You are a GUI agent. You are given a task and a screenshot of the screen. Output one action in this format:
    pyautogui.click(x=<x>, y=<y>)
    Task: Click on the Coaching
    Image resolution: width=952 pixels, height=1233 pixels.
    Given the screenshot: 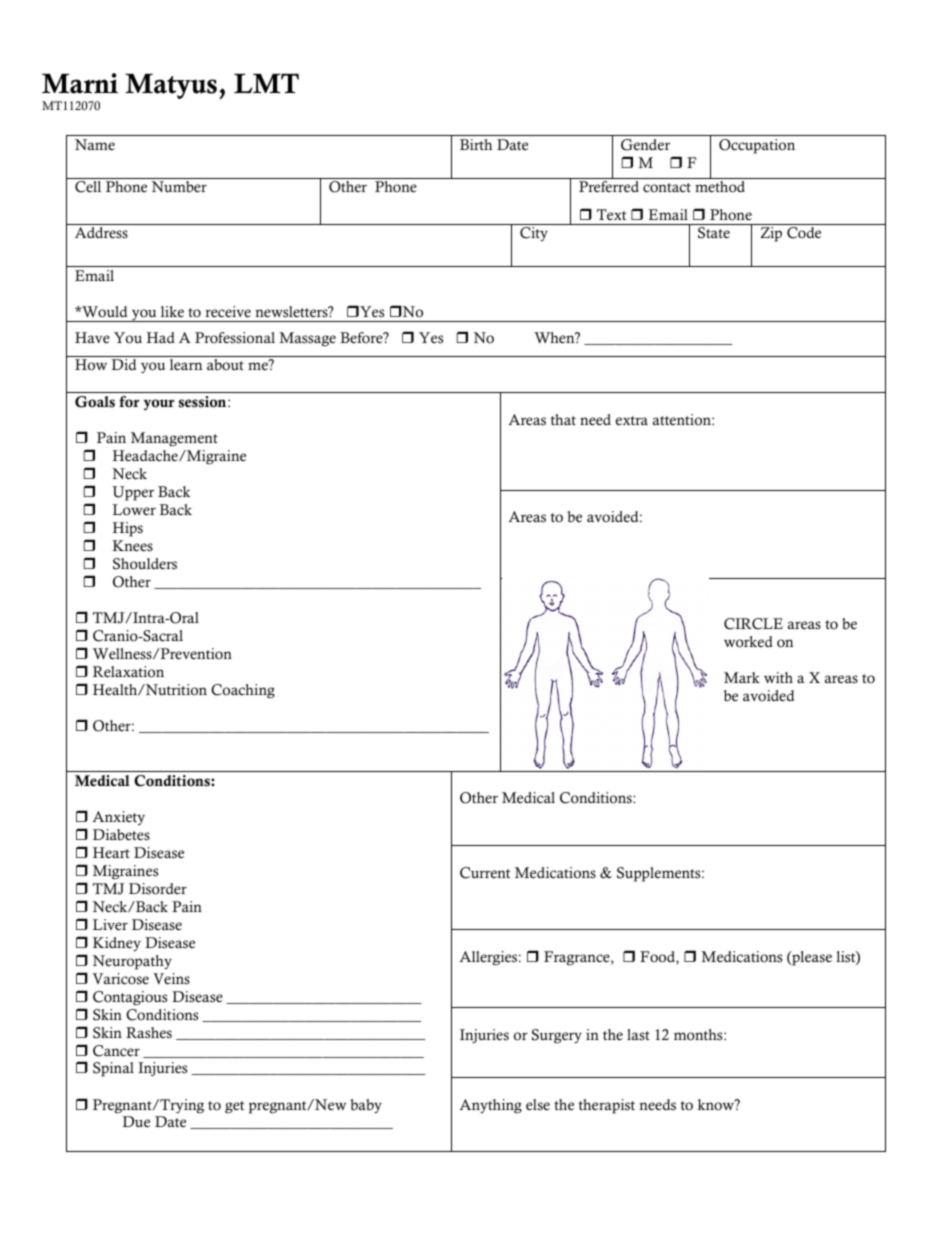 What is the action you would take?
    pyautogui.click(x=243, y=691)
